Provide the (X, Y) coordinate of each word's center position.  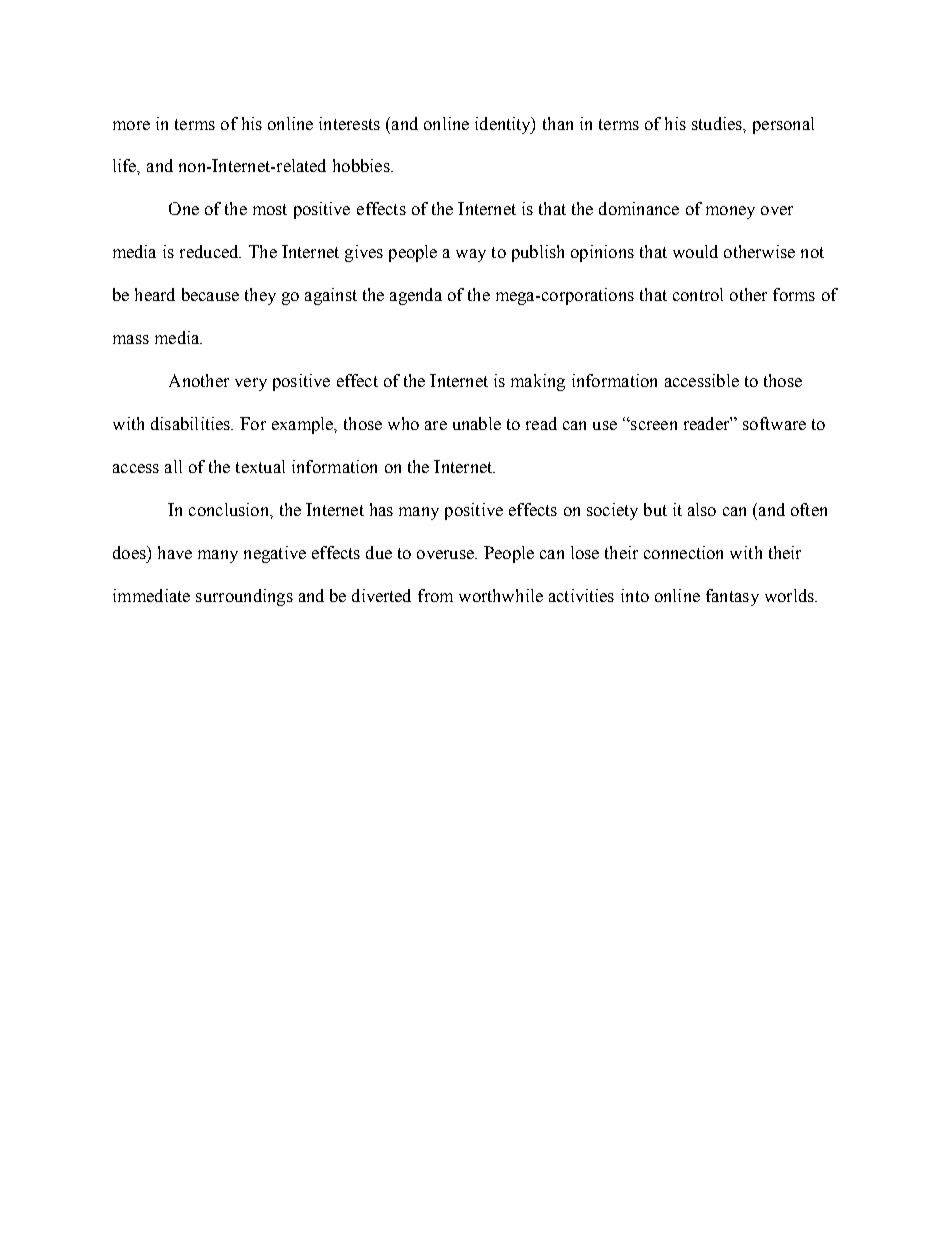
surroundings (244, 597)
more (131, 125)
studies (718, 123)
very (251, 384)
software (774, 423)
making (538, 382)
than (558, 123)
